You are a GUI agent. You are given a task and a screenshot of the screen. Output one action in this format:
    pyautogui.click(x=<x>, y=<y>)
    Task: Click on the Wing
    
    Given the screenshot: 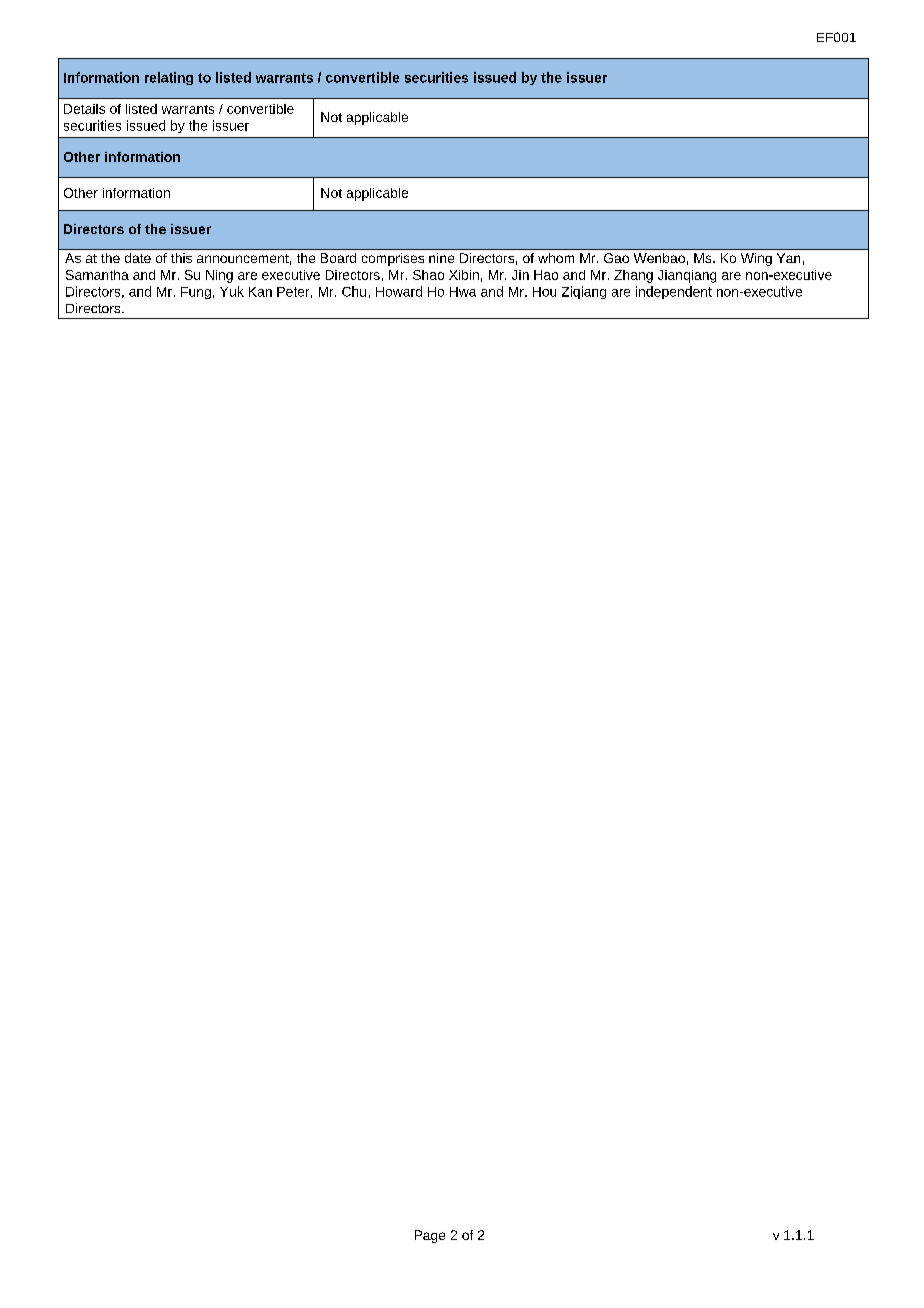 What is the action you would take?
    pyautogui.click(x=756, y=259)
